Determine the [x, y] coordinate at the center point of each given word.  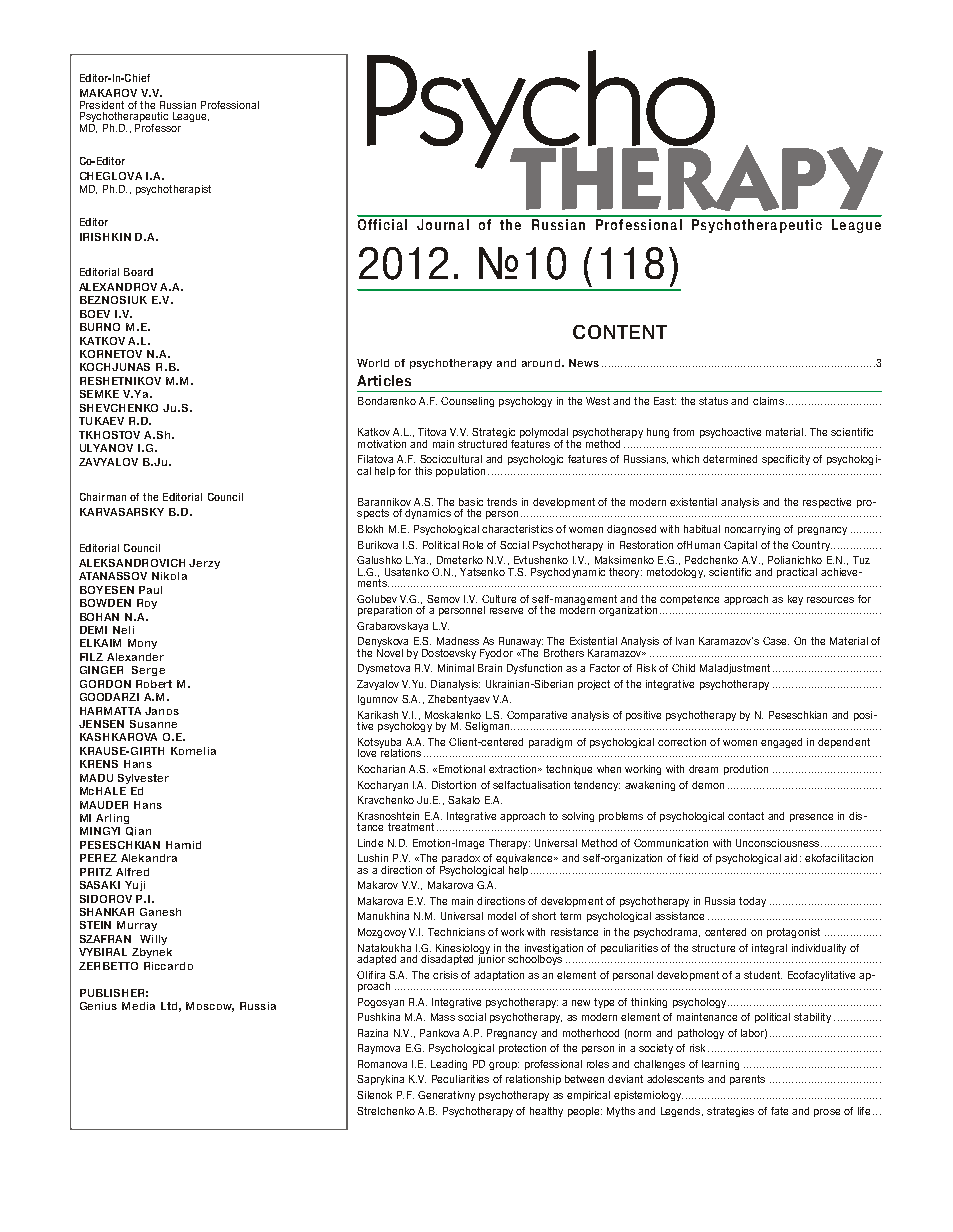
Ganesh [160, 912]
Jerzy [204, 564]
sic [476, 502]
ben [455, 699]
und [550, 363]
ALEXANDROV [118, 287]
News [584, 363]
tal [751, 545]
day [757, 902]
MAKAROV [108, 93]
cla [759, 401]
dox [471, 858]
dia [147, 1006]
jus [735, 669]
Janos [162, 711]
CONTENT [620, 332]
